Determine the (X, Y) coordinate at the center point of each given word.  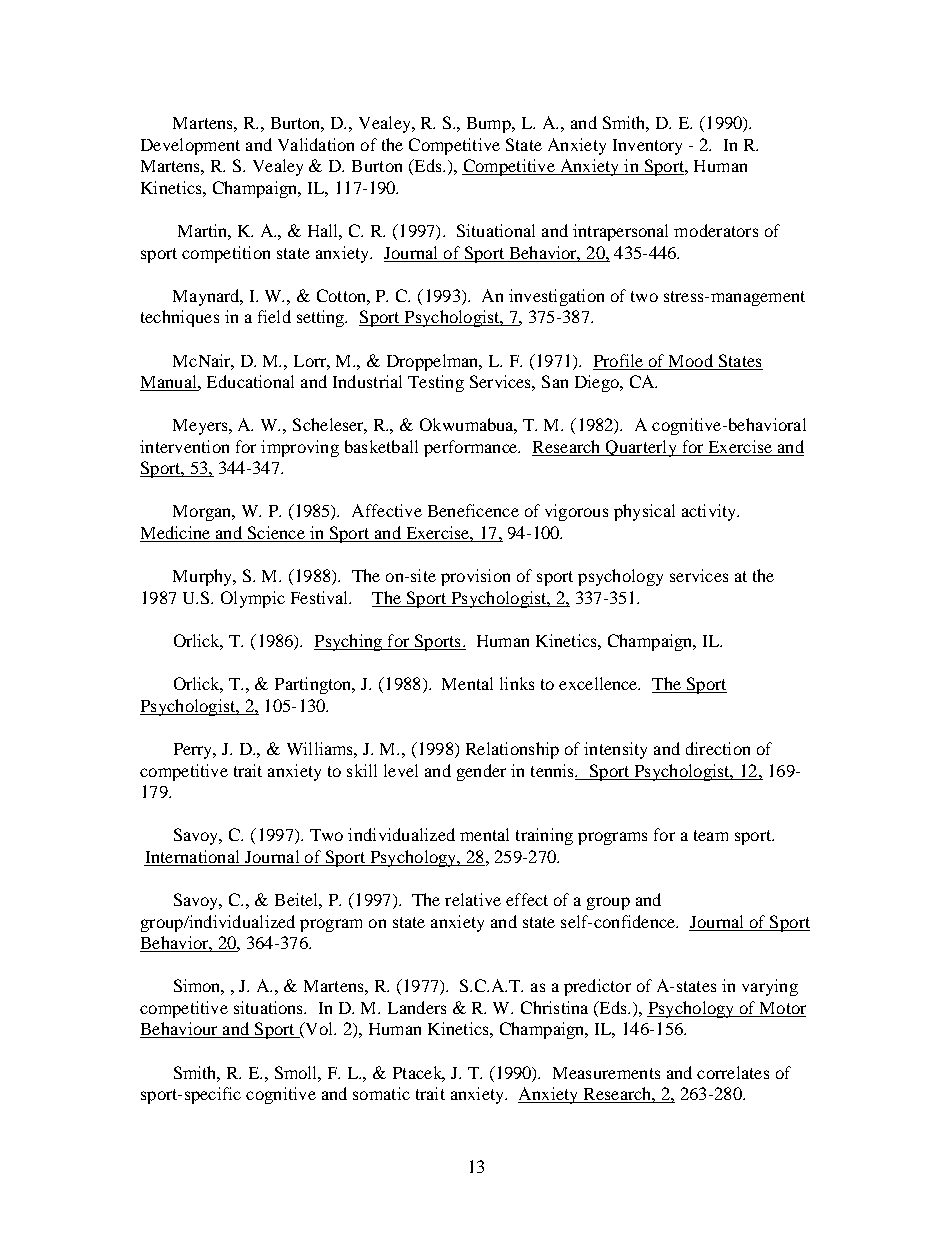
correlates (733, 1072)
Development (190, 146)
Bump (490, 125)
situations (270, 1007)
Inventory (647, 147)
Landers (417, 1007)
